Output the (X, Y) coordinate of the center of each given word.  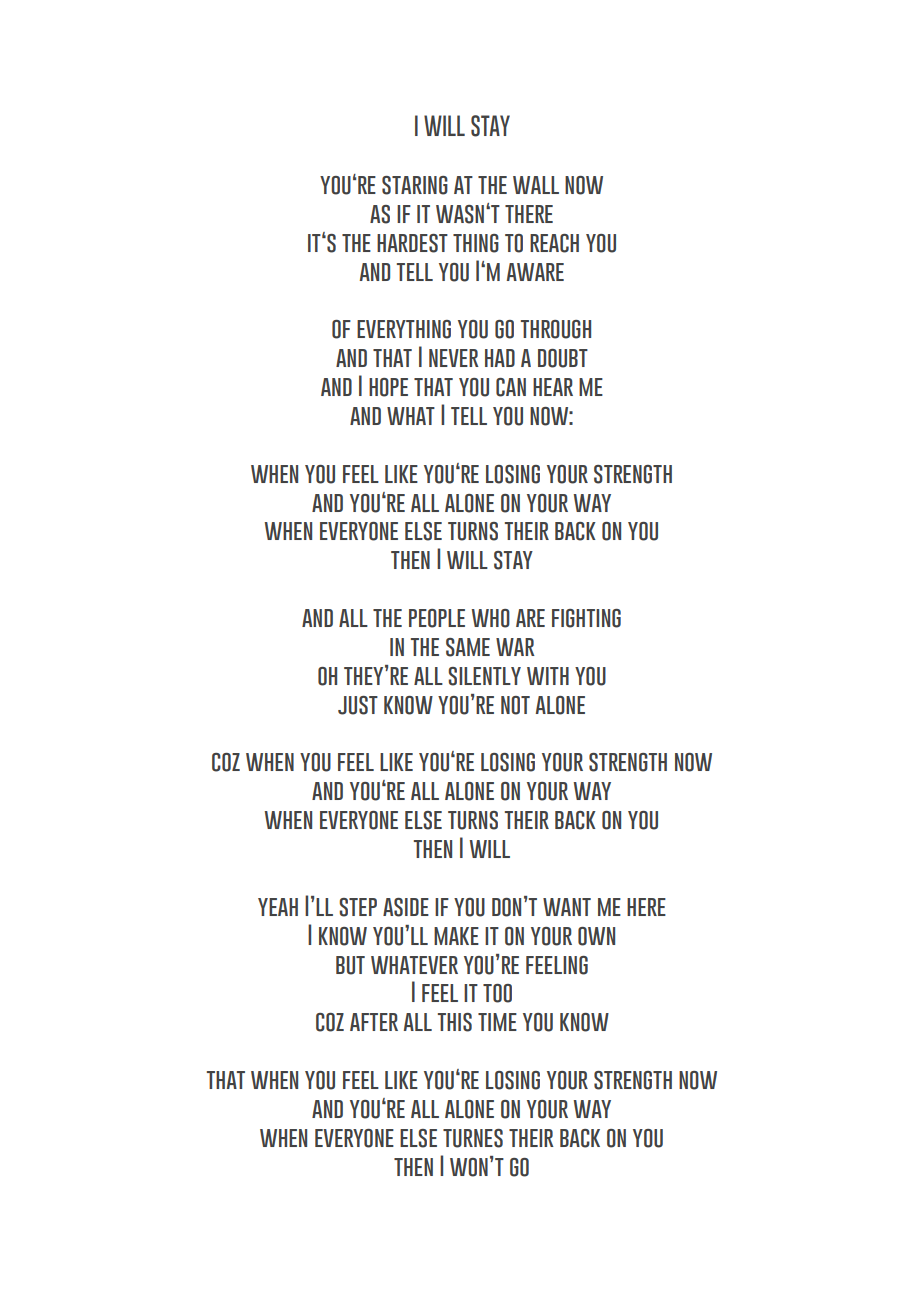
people (437, 618)
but (350, 965)
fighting (586, 618)
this (455, 1022)
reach (554, 243)
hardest (412, 243)
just (358, 705)
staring (415, 185)
